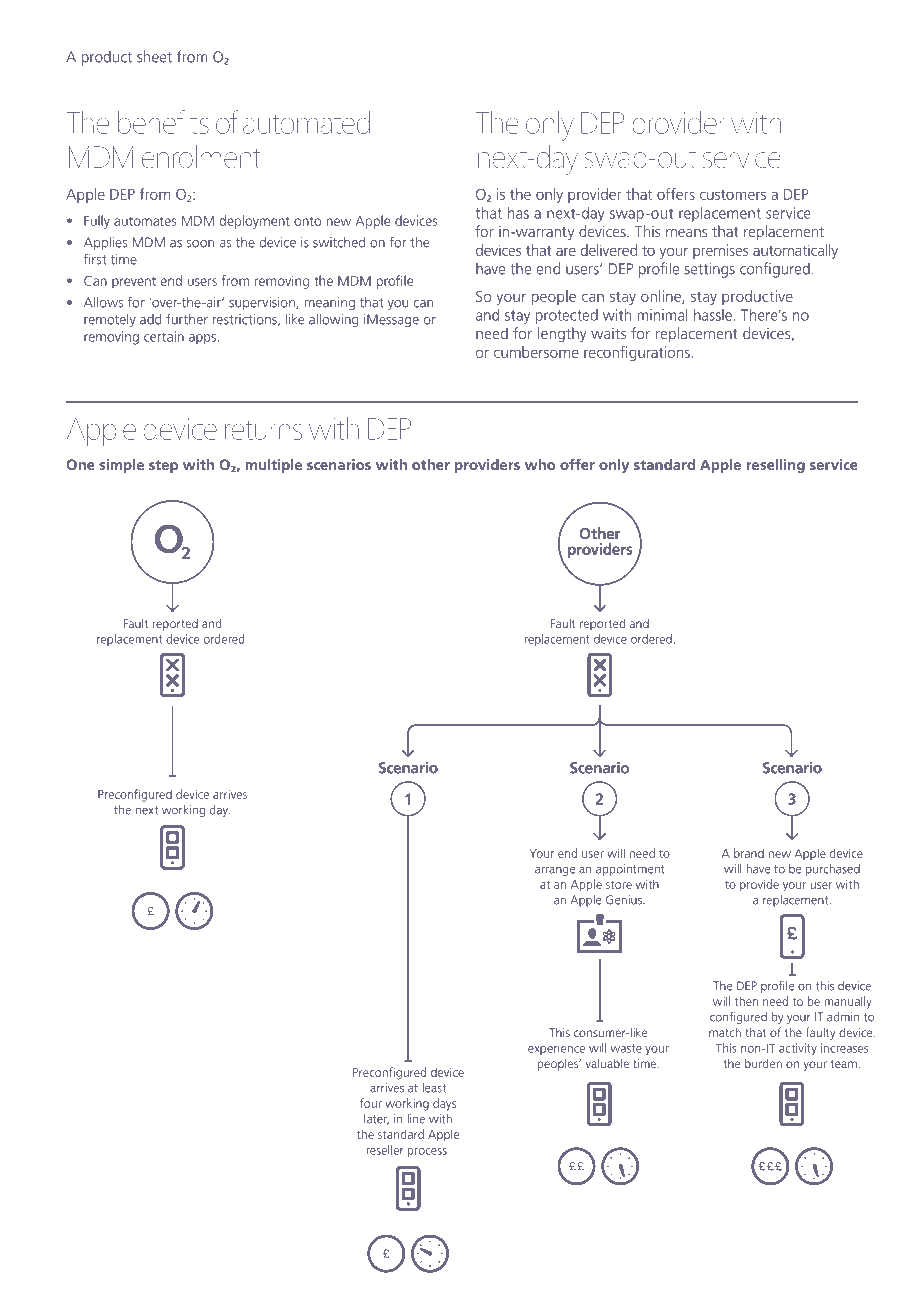  I want to click on cumbersome, so click(536, 352).
